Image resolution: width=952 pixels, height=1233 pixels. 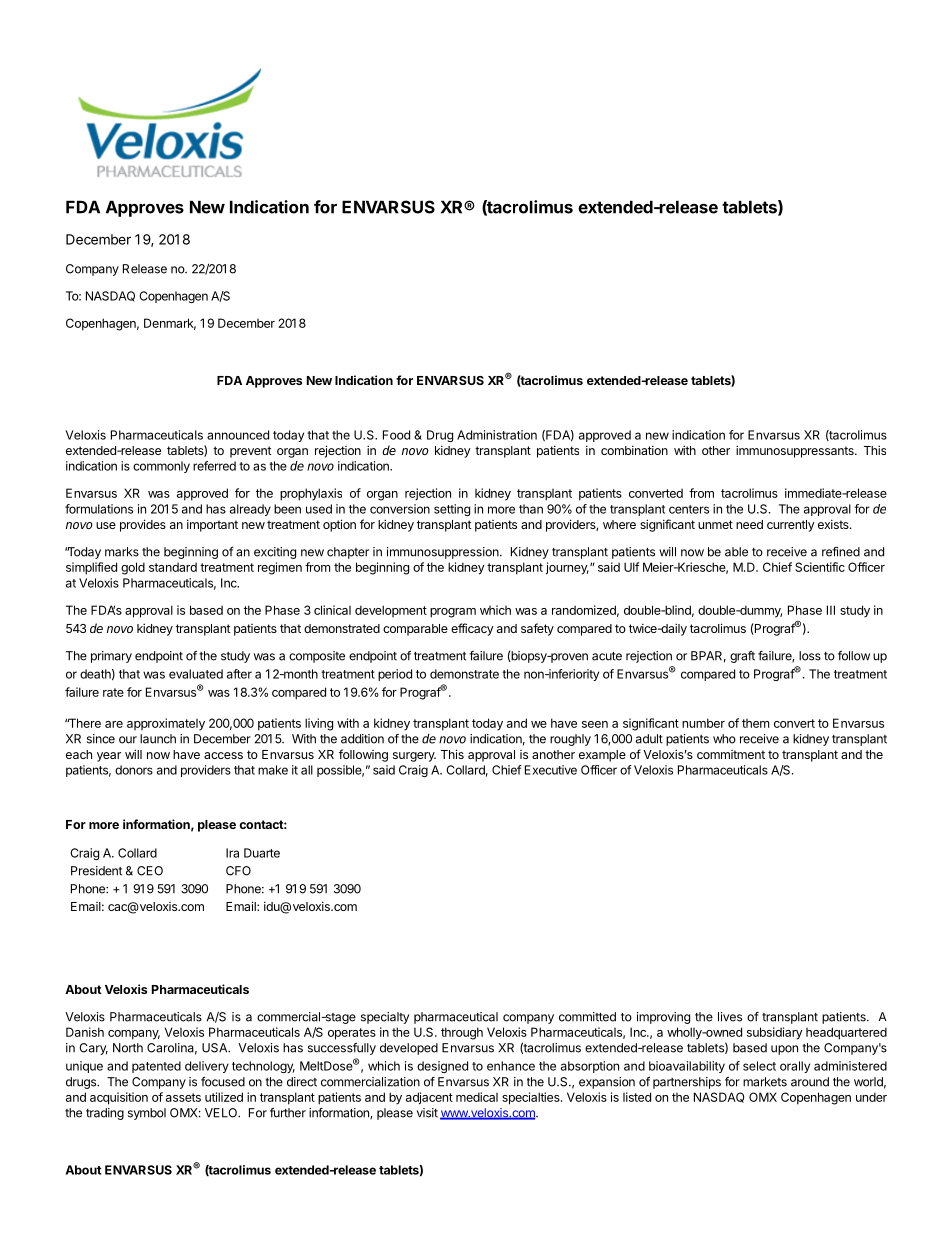 I want to click on commonly, so click(x=161, y=467).
